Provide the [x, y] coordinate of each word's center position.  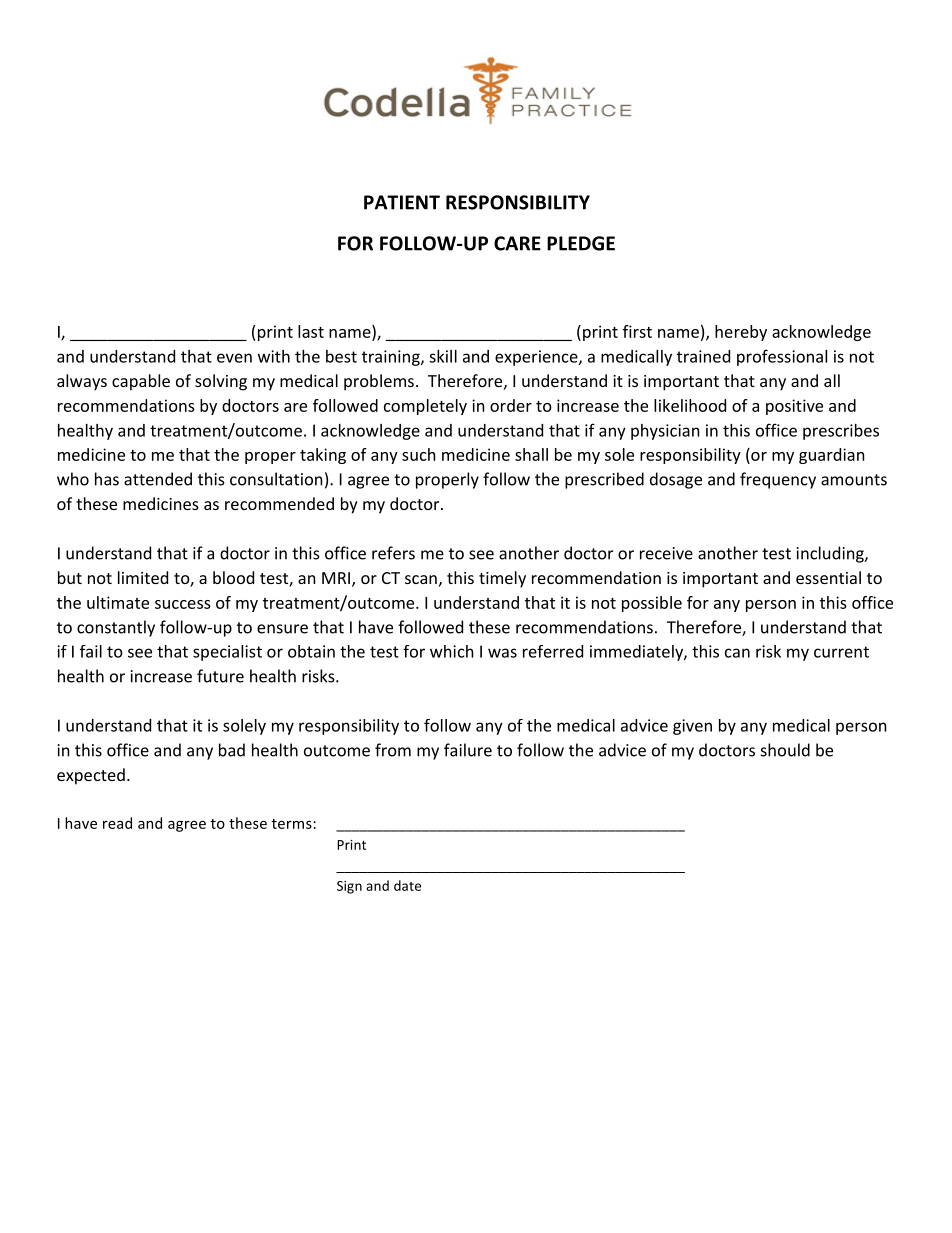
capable [141, 382]
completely [425, 407]
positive [794, 407]
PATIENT [402, 202]
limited [143, 577]
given [692, 727]
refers [393, 553]
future [220, 676]
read [117, 823]
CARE [517, 243]
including [831, 554]
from [393, 750]
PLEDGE [581, 243]
